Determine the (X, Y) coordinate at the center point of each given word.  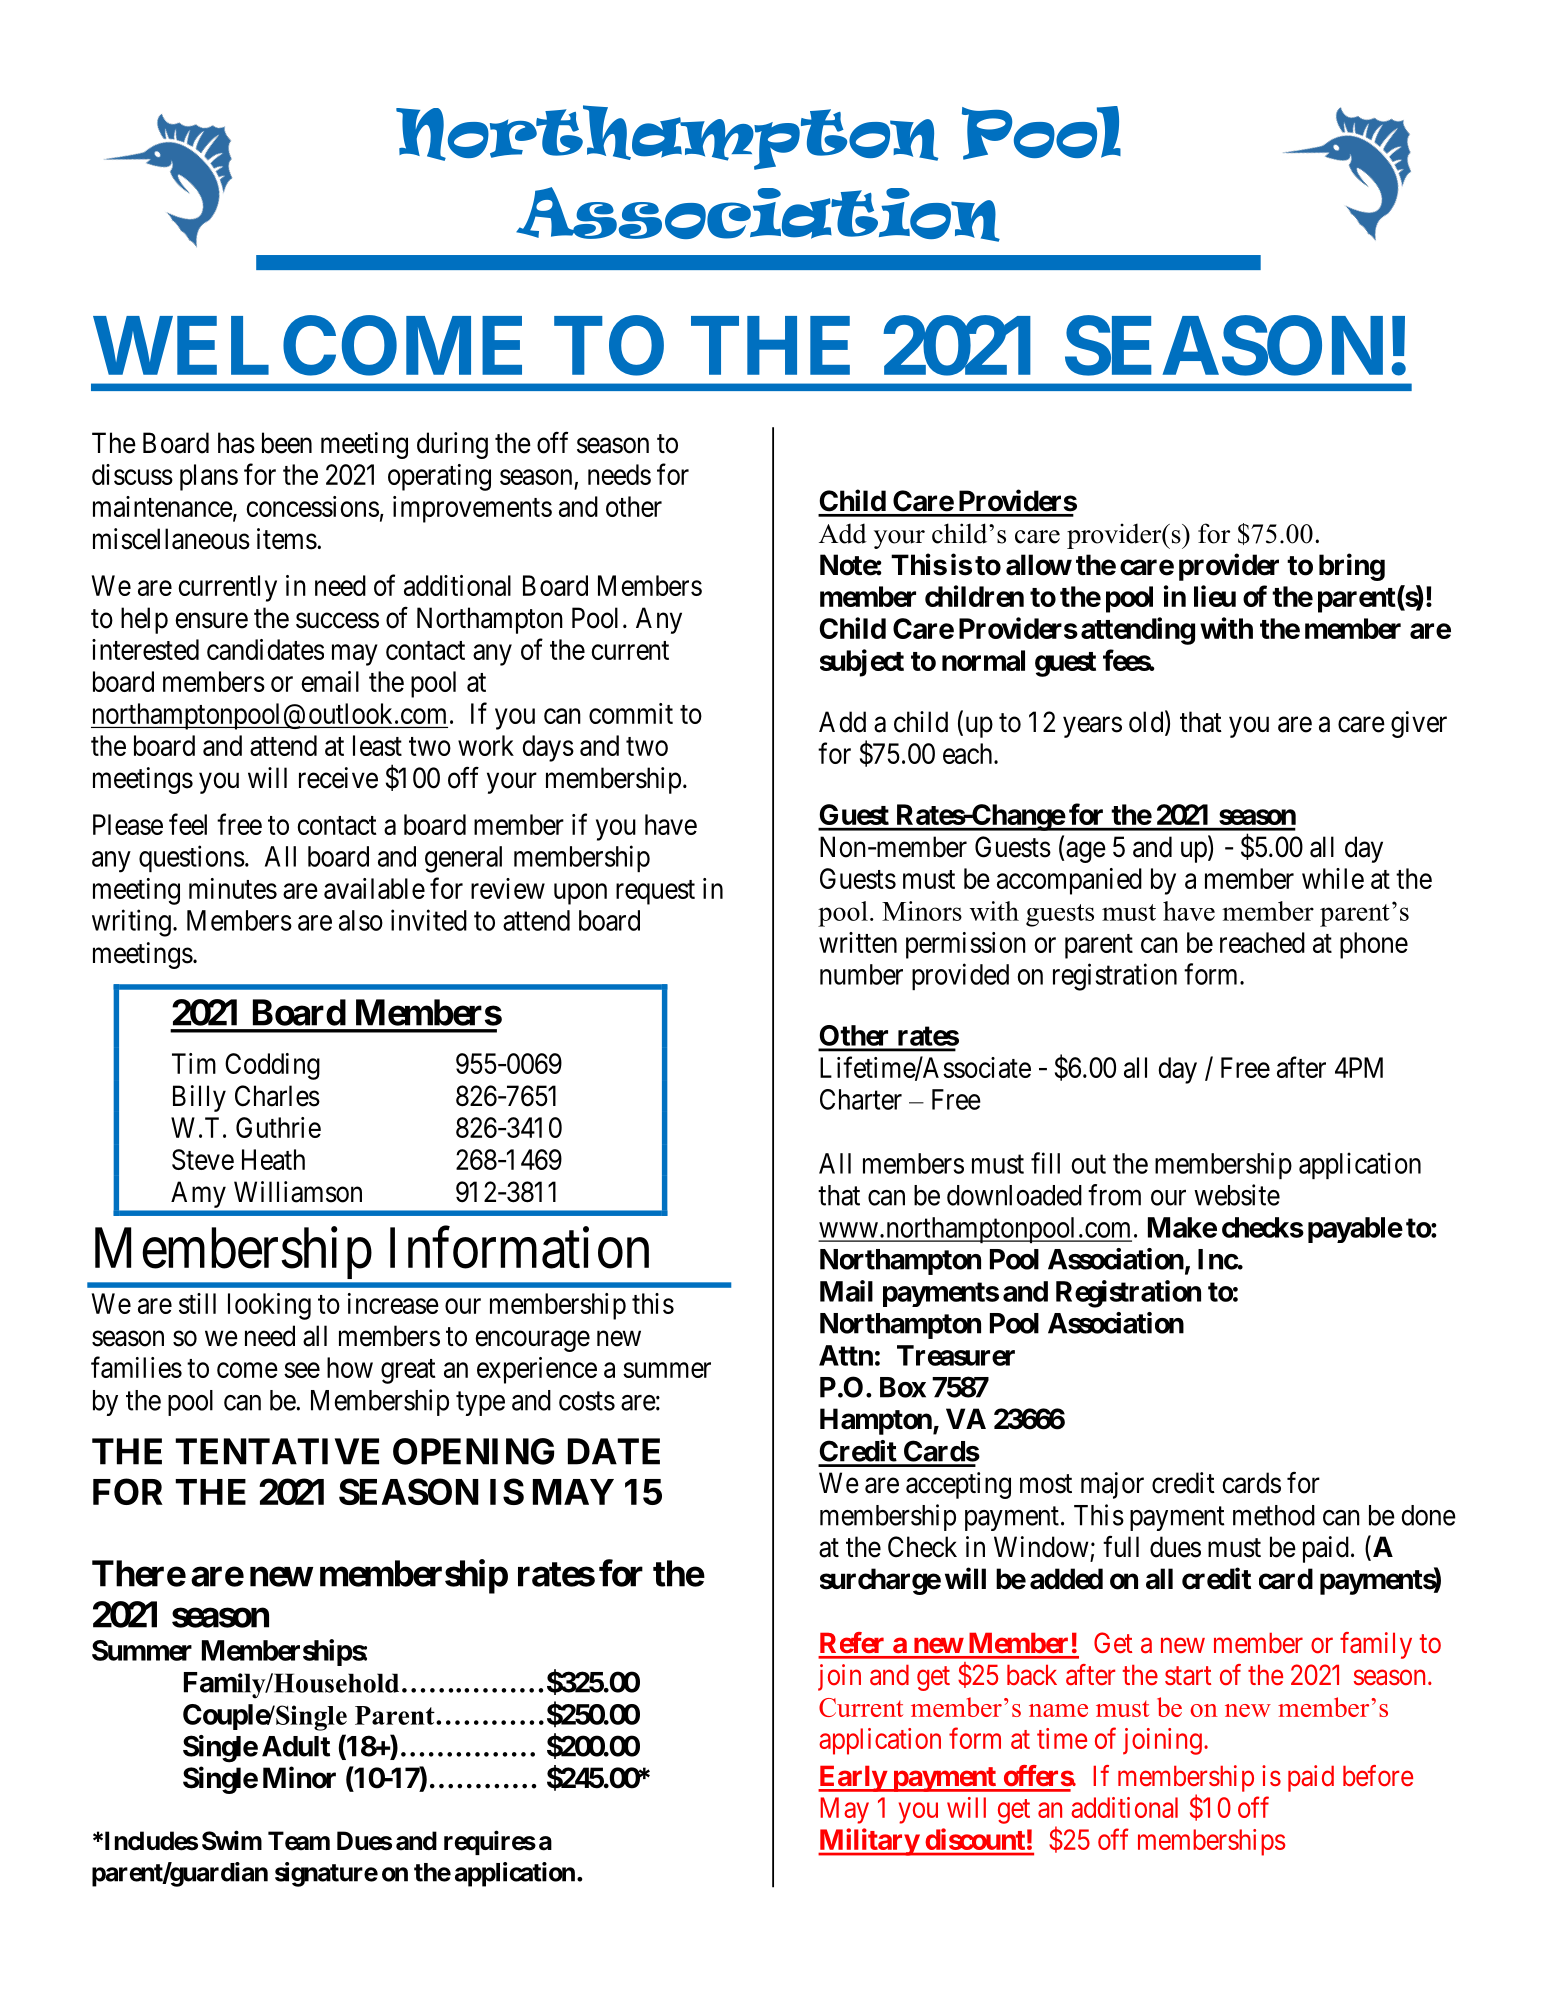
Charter (861, 1099)
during (452, 445)
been (287, 443)
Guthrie (278, 1127)
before (1378, 1776)
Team (299, 1841)
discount (975, 1839)
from (1114, 1195)
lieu (1215, 596)
